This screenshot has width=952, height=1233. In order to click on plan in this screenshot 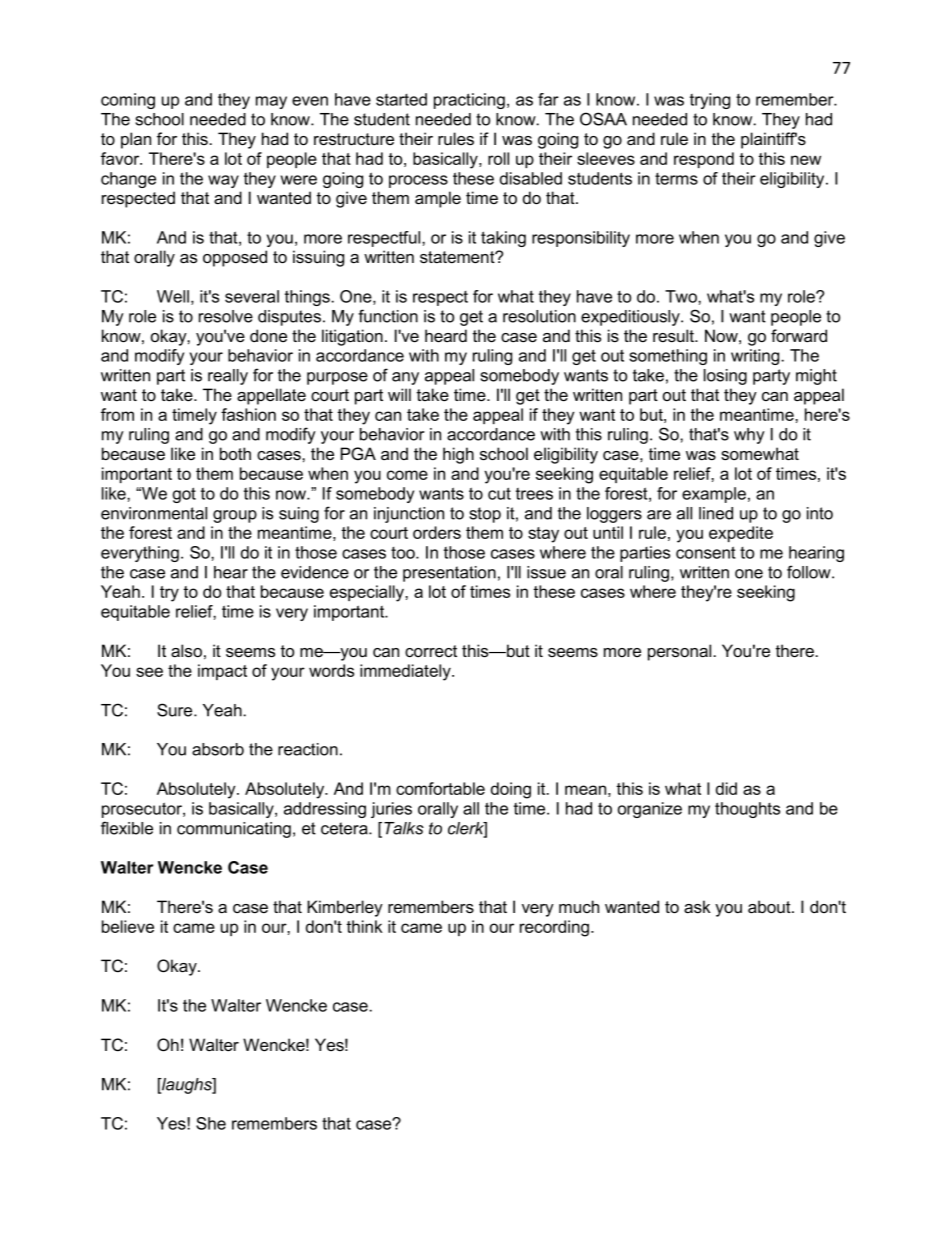, I will do `click(136, 140)`.
